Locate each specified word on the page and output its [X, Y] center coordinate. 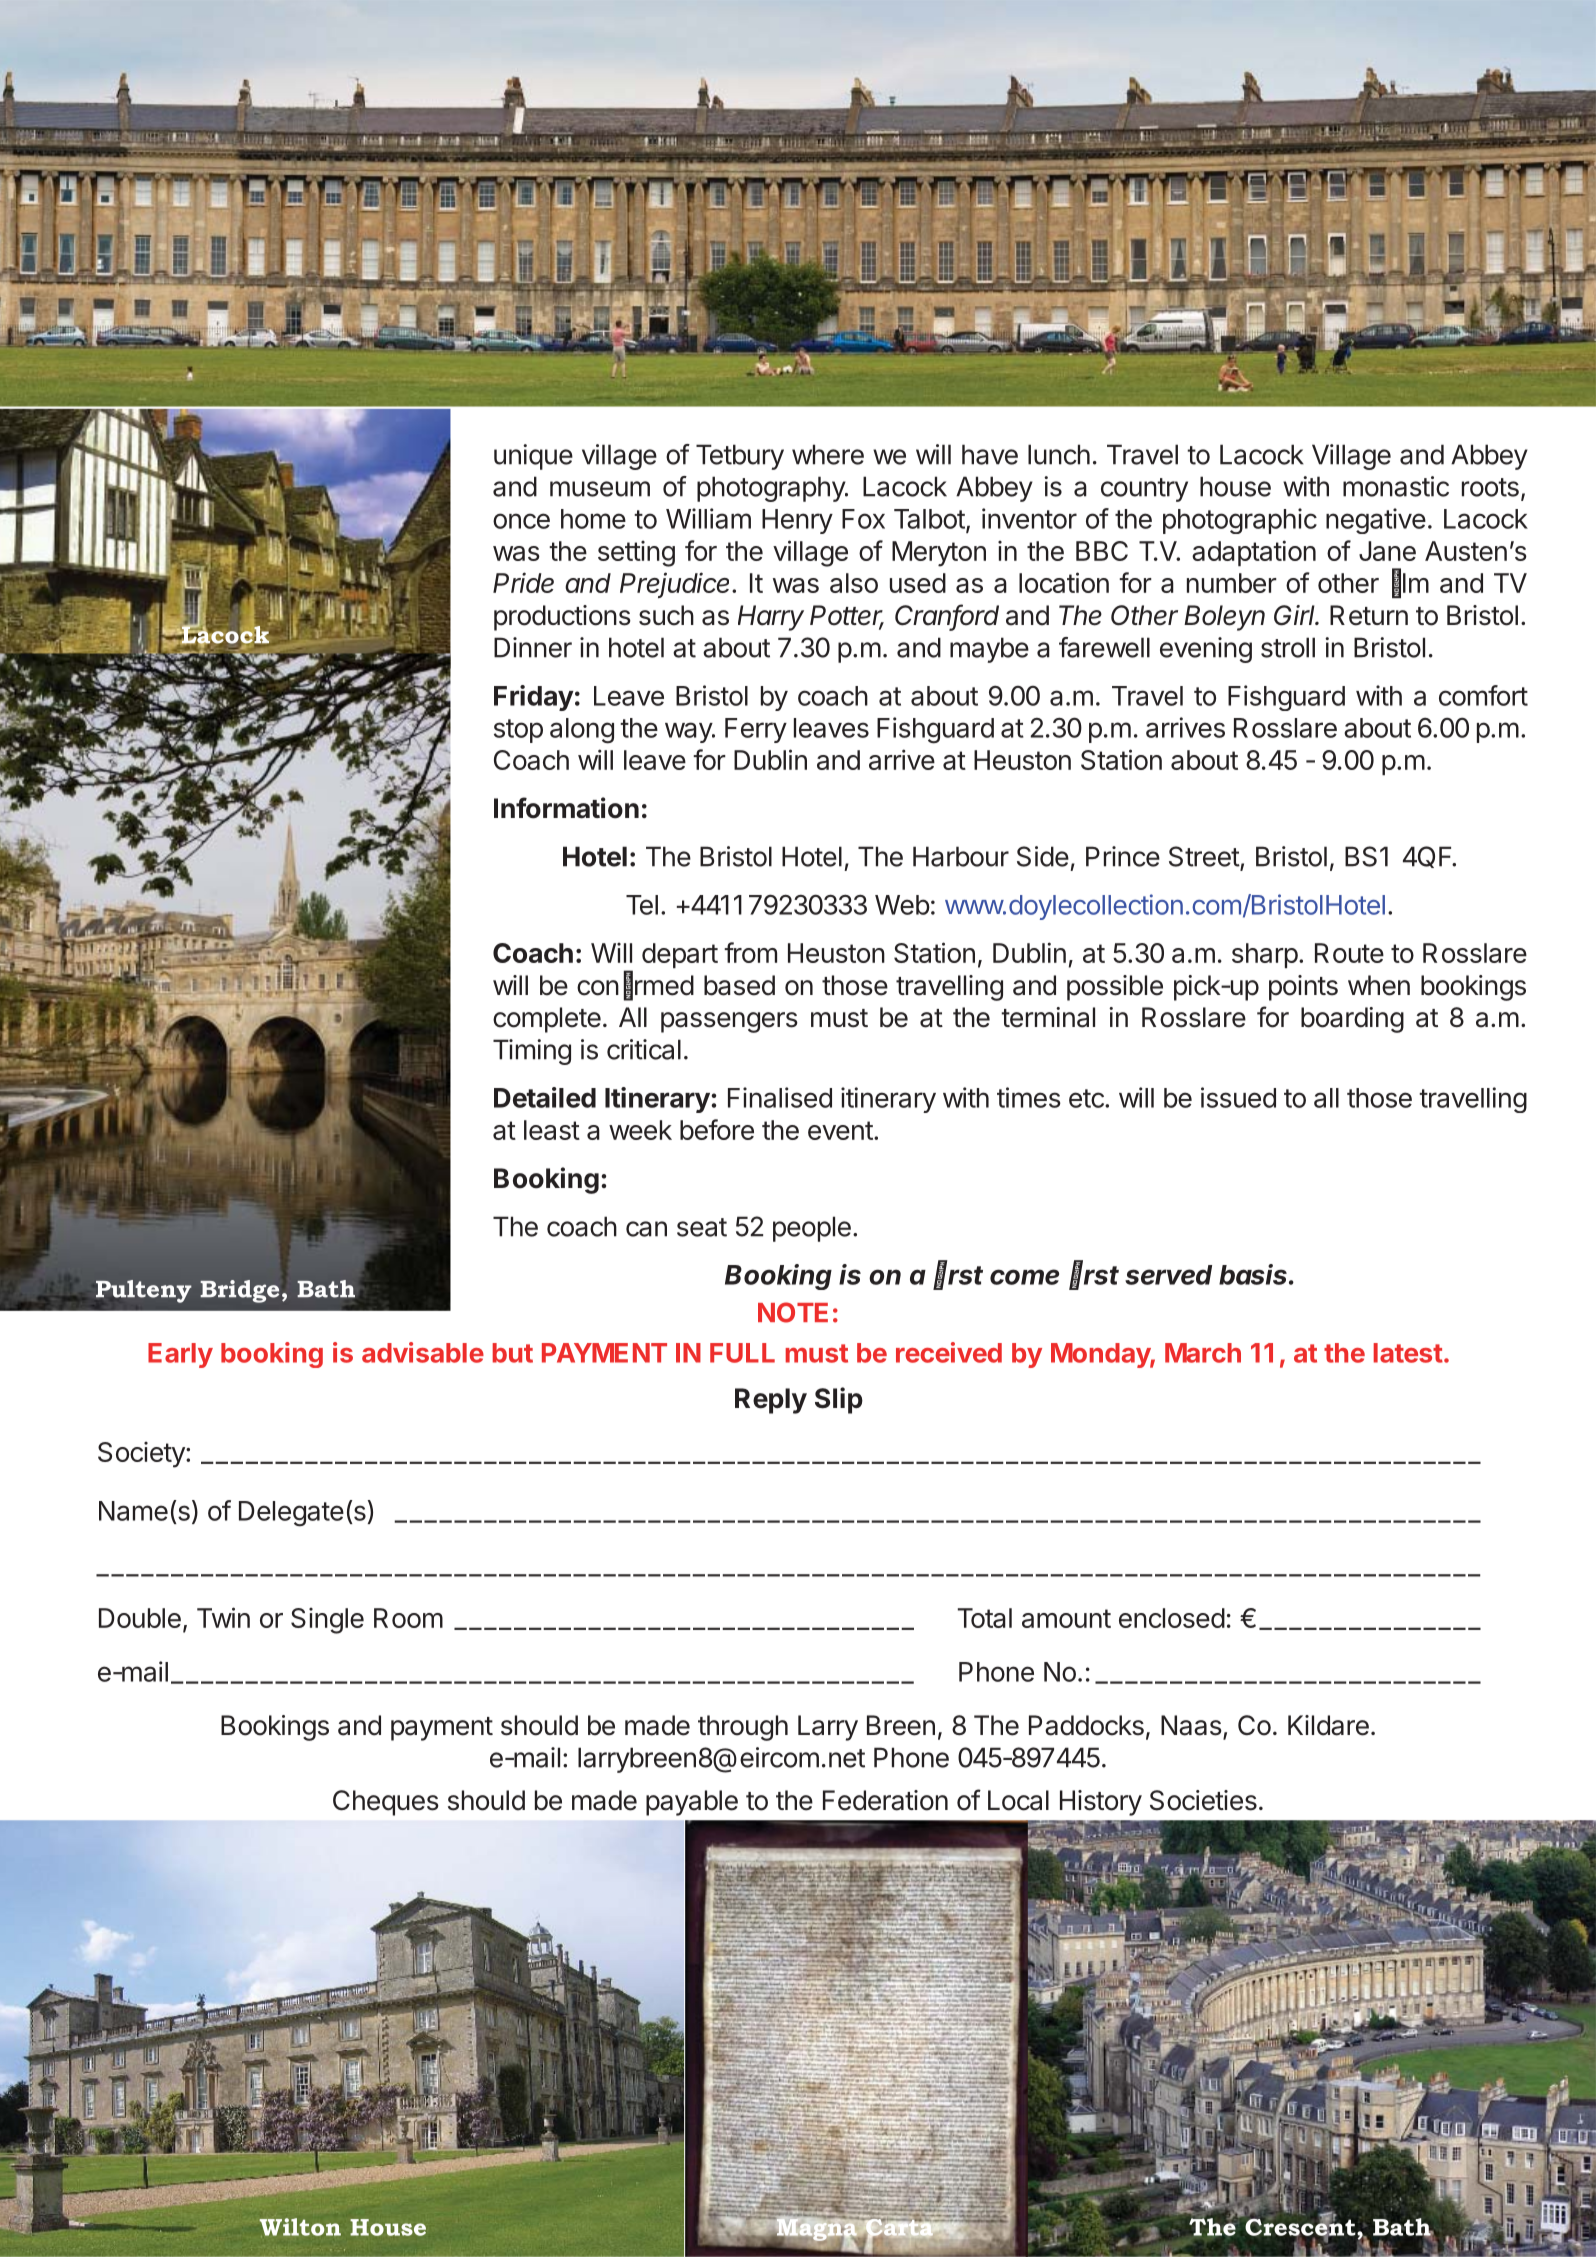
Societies [1203, 1800]
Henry [797, 521]
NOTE [793, 1312]
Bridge [239, 1291]
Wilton [300, 2227]
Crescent [1300, 2227]
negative [1376, 521]
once [521, 521]
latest [1408, 1353]
